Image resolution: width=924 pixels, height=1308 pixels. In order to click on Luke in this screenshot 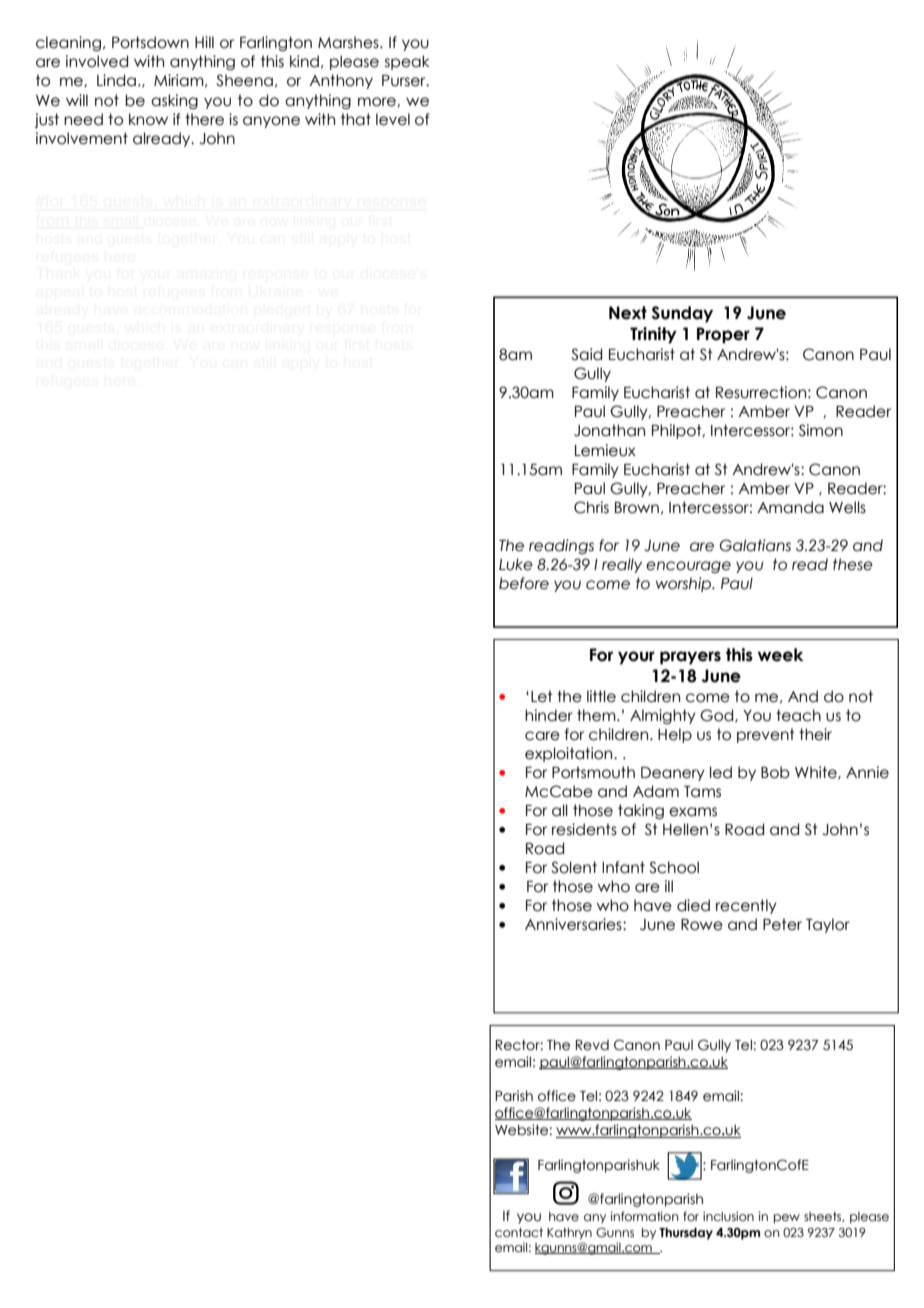, I will do `click(516, 564)`.
